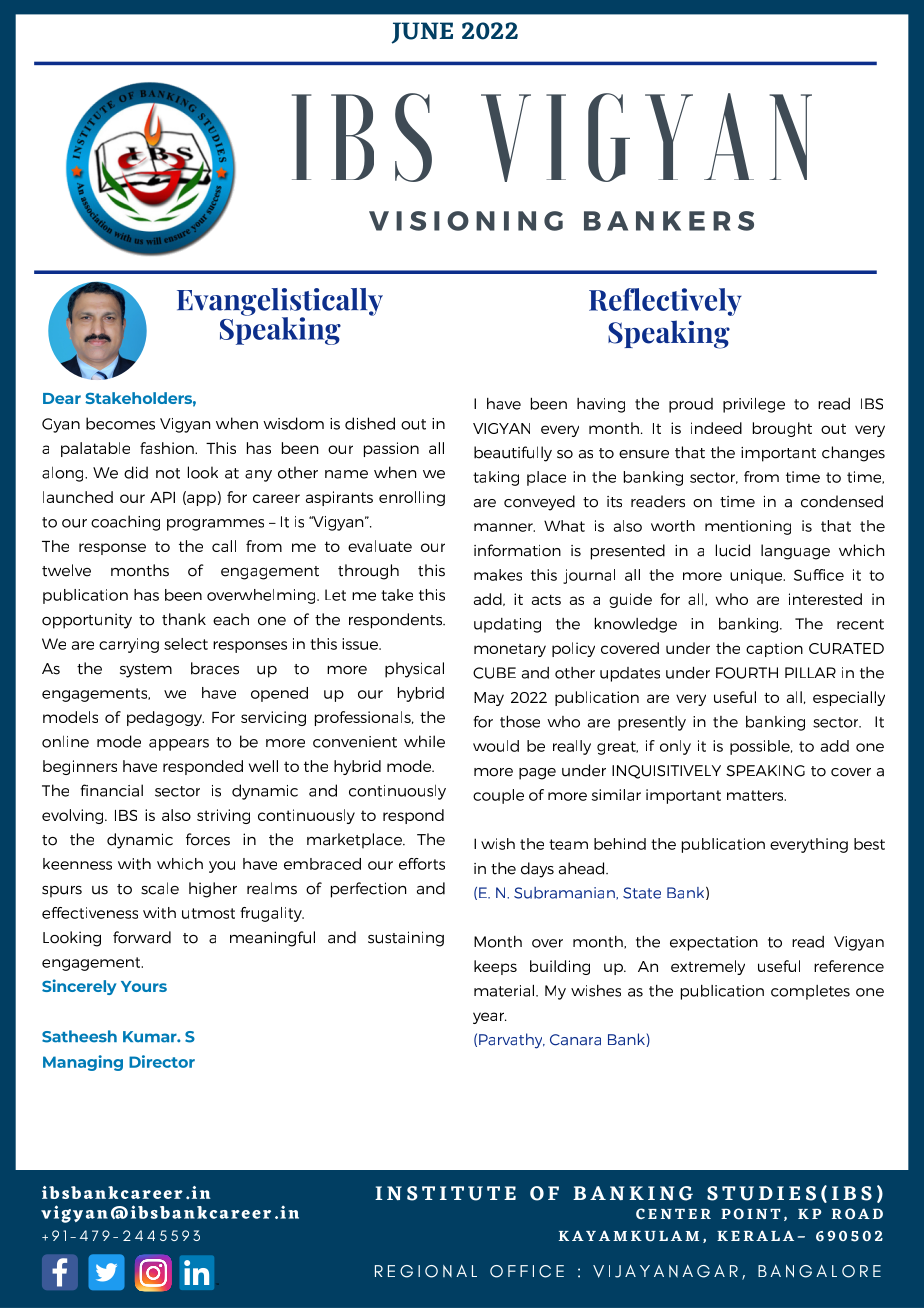 Image resolution: width=924 pixels, height=1309 pixels. What do you see at coordinates (754, 405) in the screenshot?
I see `privilege` at bounding box center [754, 405].
